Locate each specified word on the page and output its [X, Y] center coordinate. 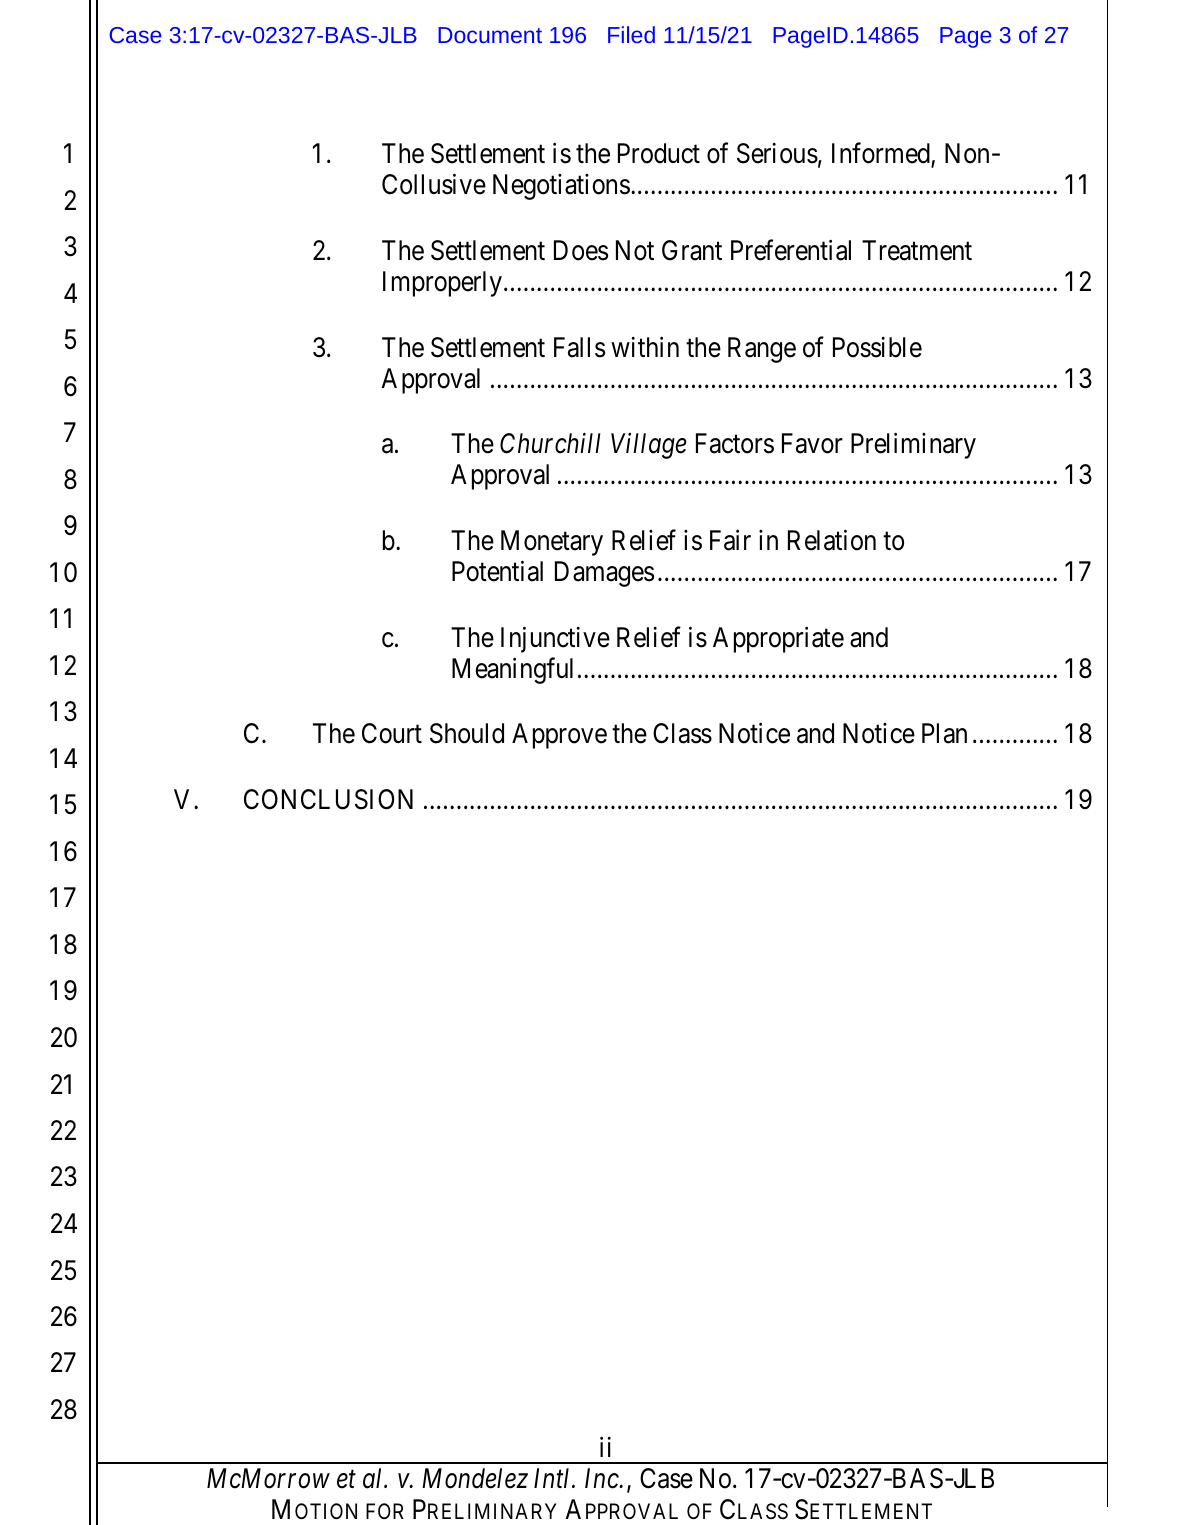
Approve [559, 736]
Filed [631, 34]
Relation [832, 540]
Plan [944, 733]
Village [649, 446]
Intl [553, 1478]
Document [490, 35]
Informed [882, 155]
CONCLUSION [328, 799]
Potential [497, 571]
